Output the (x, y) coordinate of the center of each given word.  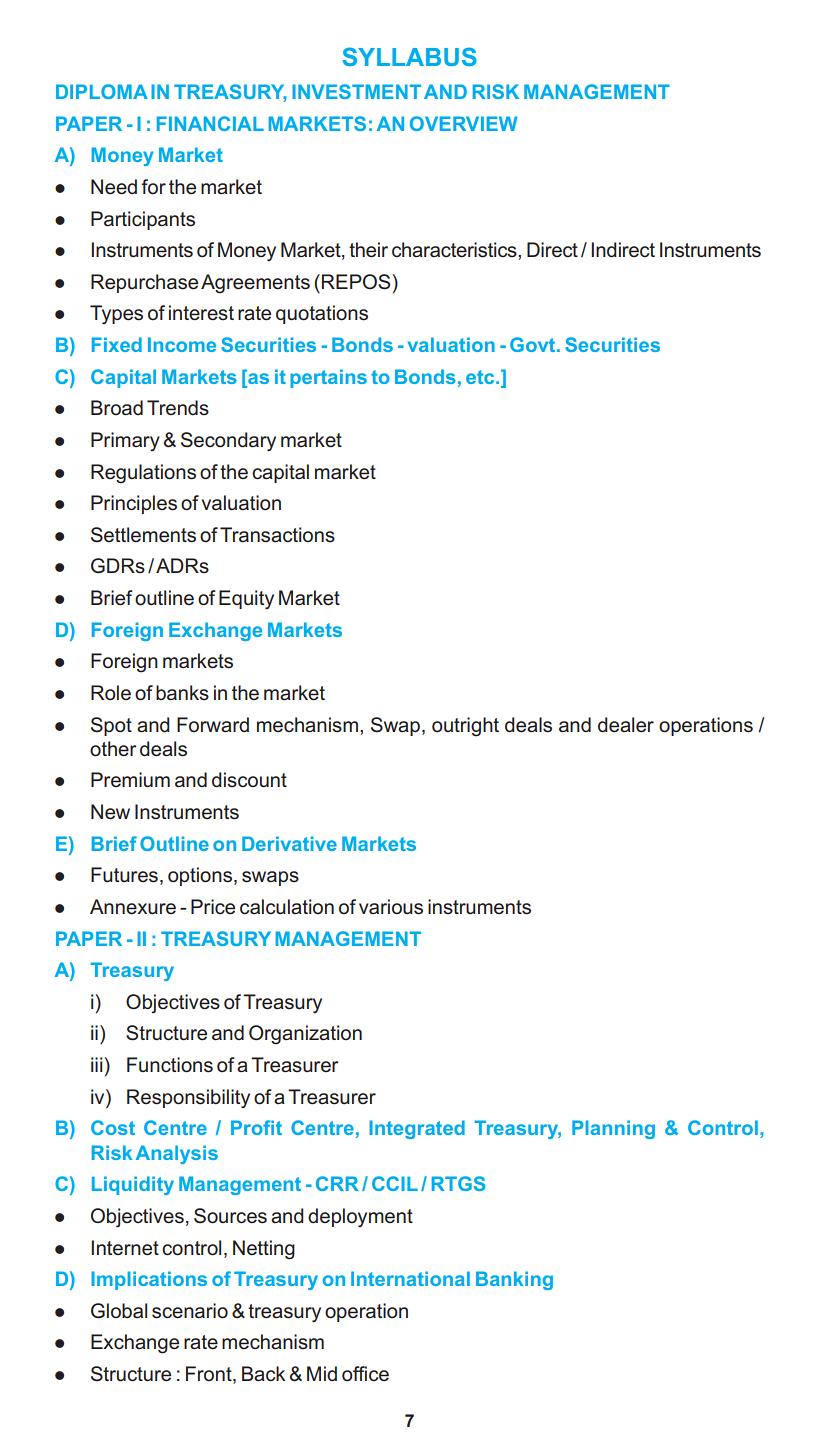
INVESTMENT (356, 91)
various (391, 907)
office (365, 1374)
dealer (626, 725)
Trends (178, 408)
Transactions (277, 535)
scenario (190, 1311)
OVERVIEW (464, 123)
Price (213, 907)
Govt (534, 344)
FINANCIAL (210, 123)
